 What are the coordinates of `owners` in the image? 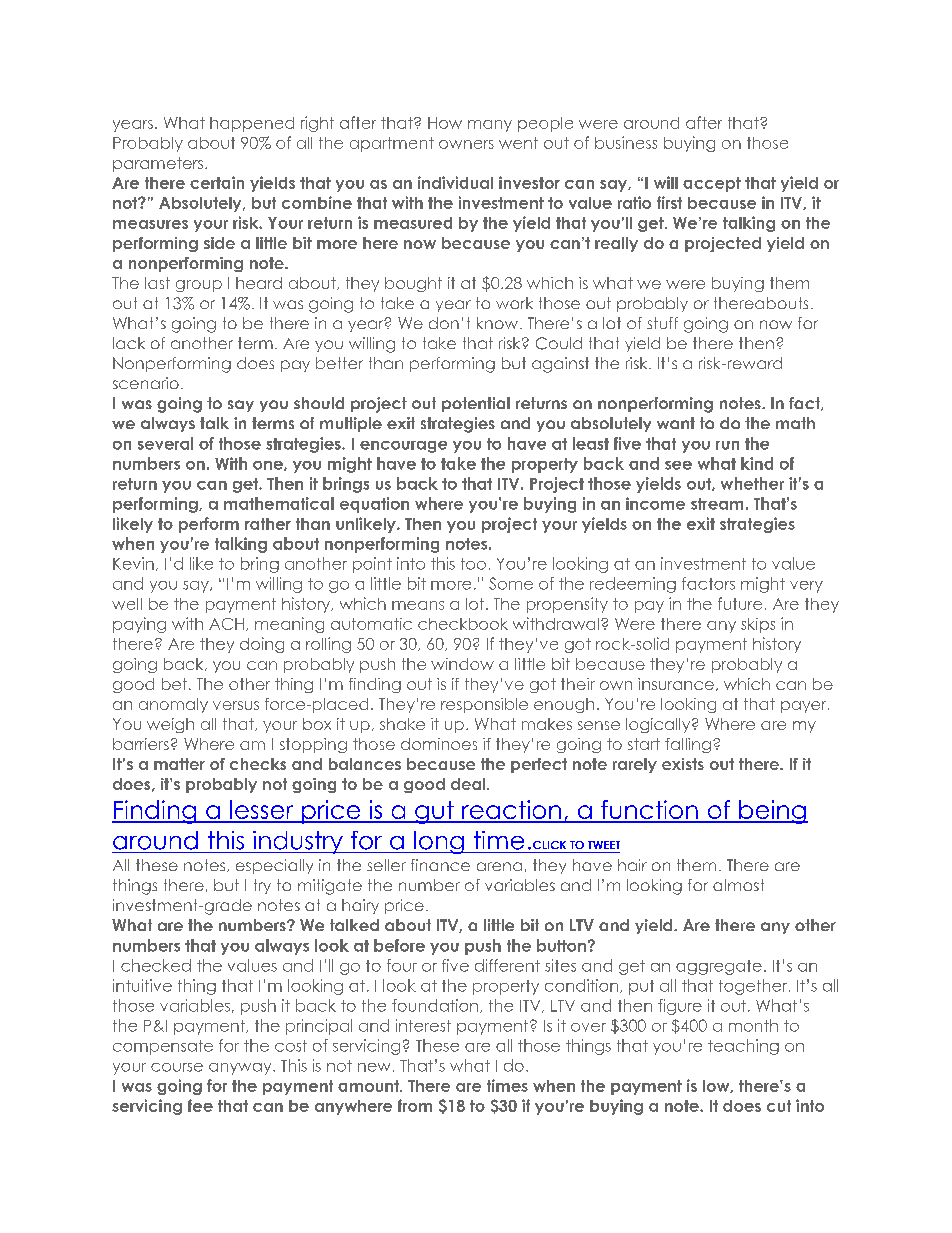 It's located at (466, 144).
